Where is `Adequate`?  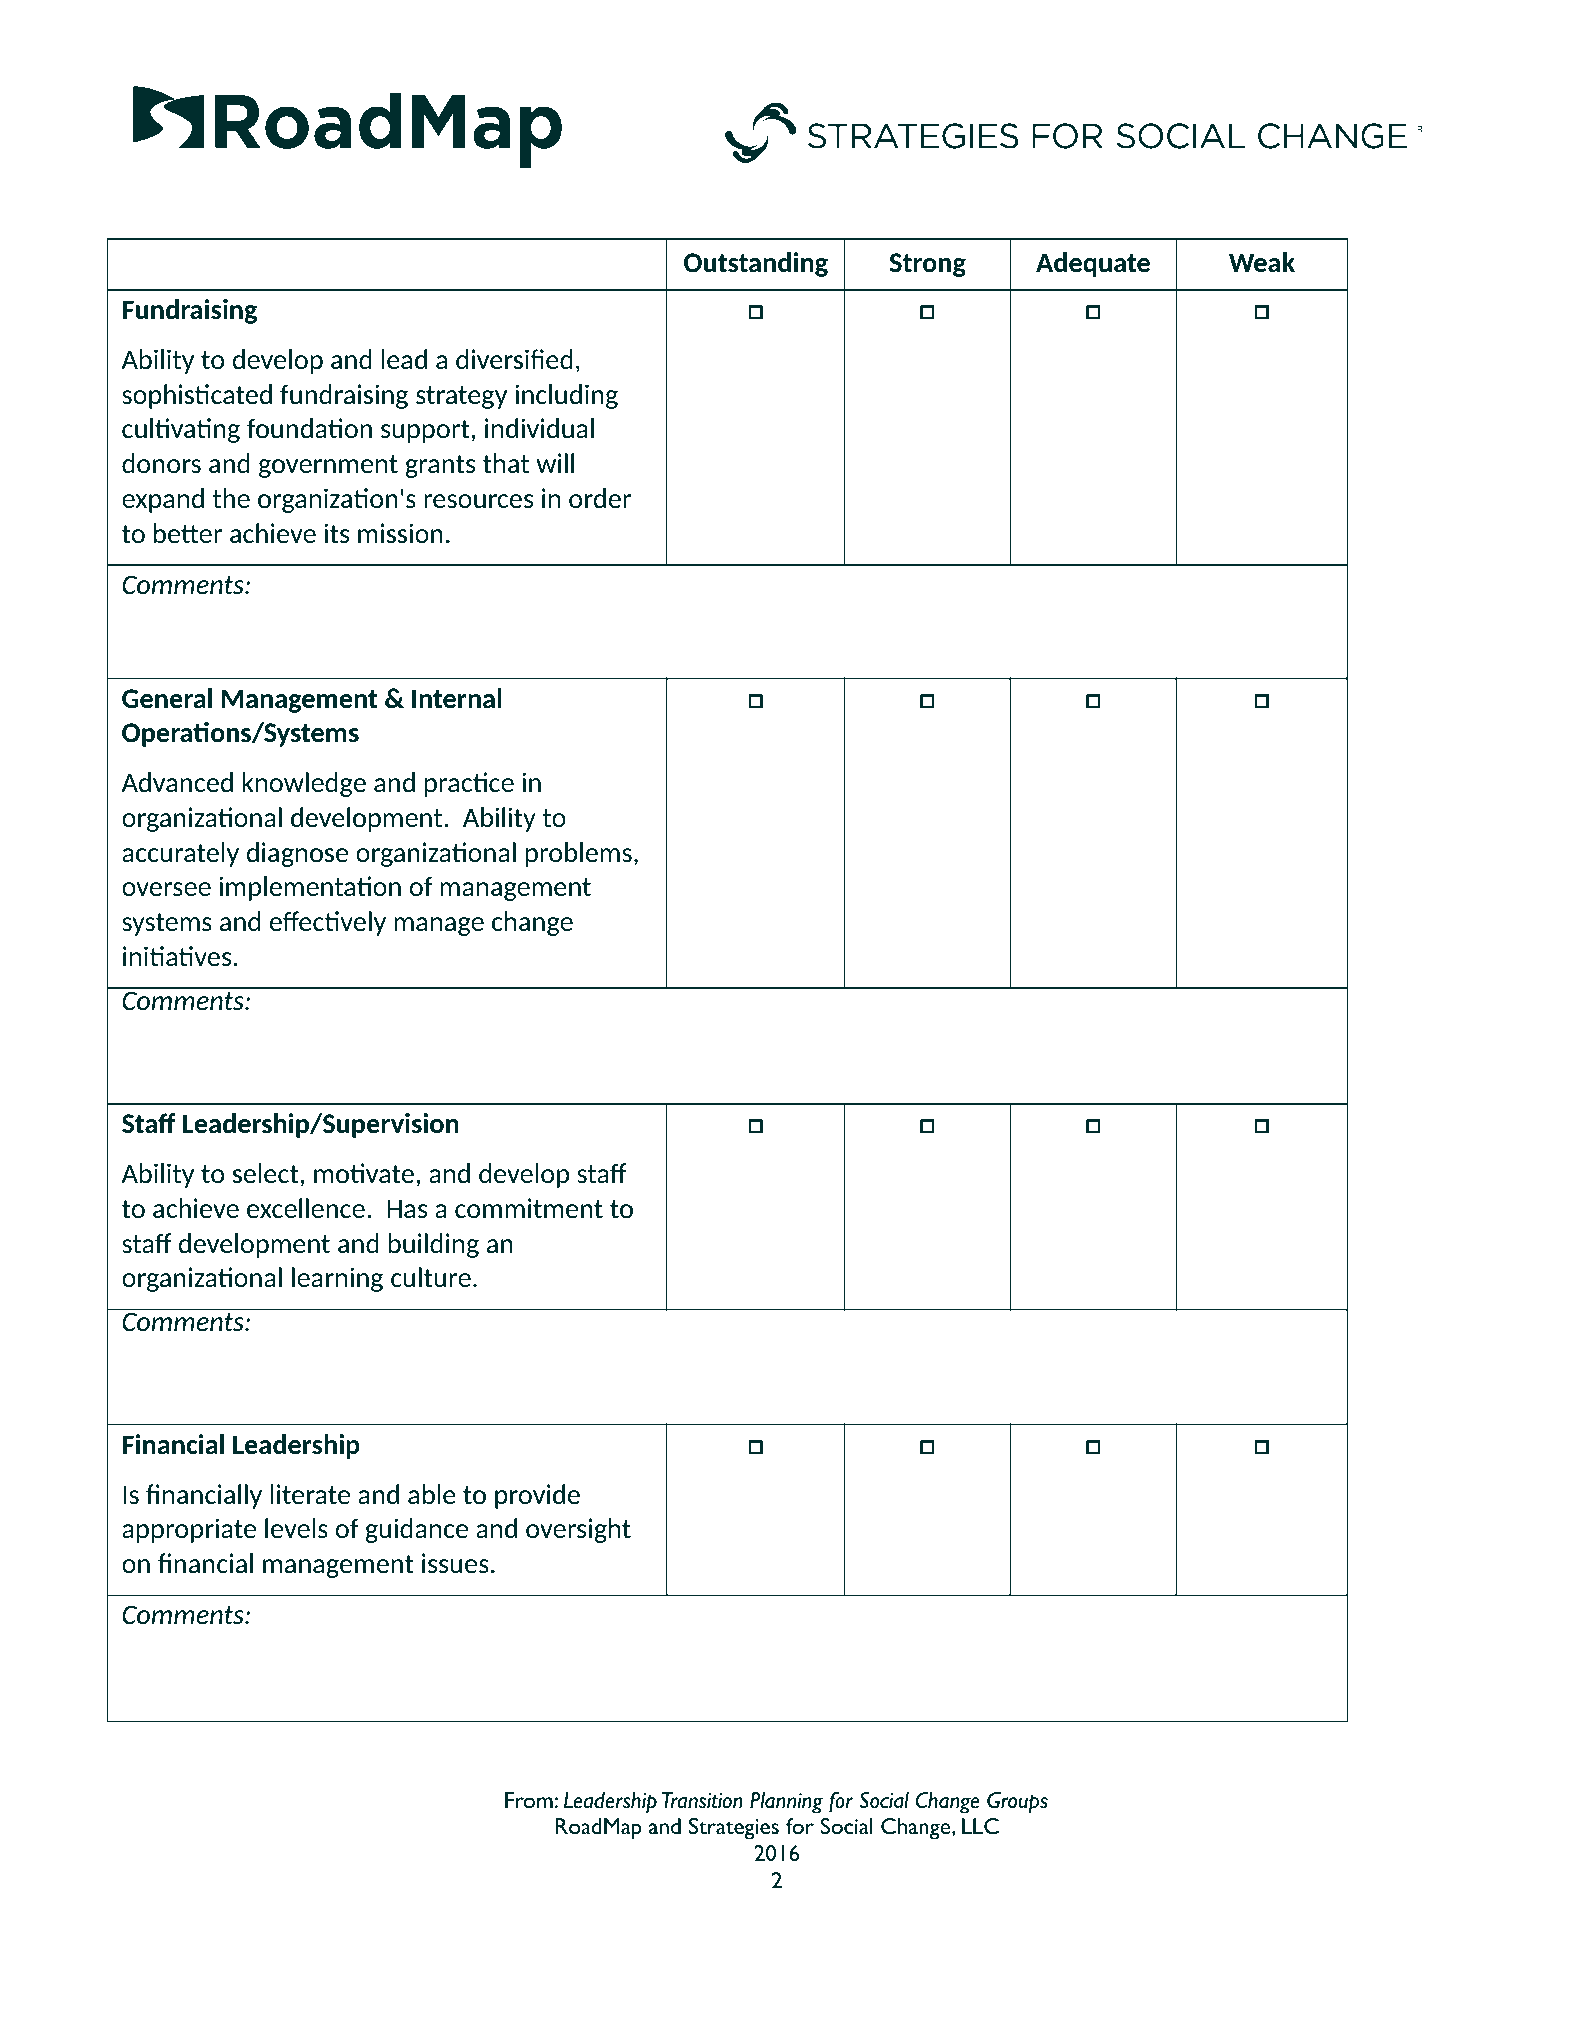
Adequate is located at coordinates (1093, 264).
